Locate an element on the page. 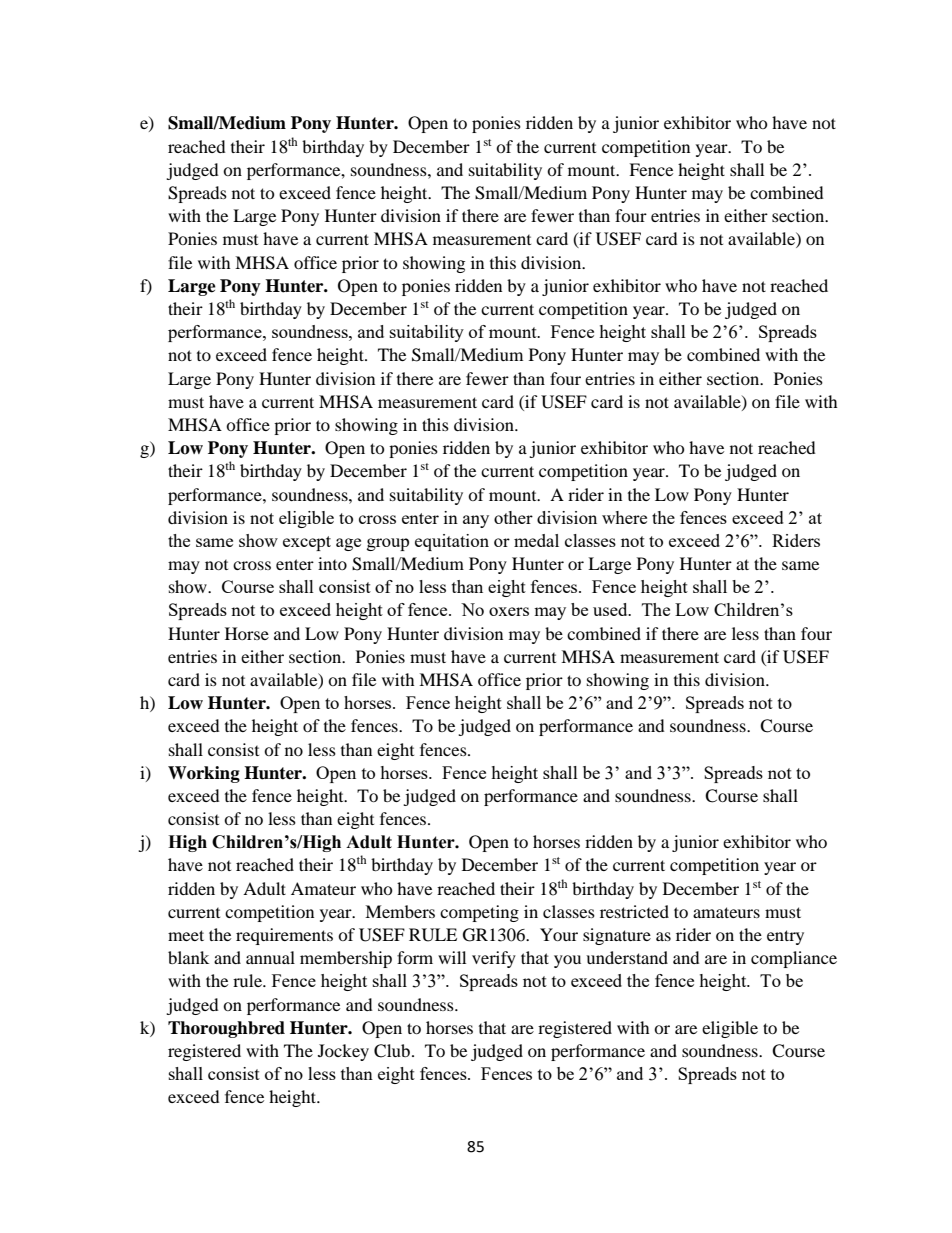 The height and width of the image is (1233, 952). used is located at coordinates (611, 609).
